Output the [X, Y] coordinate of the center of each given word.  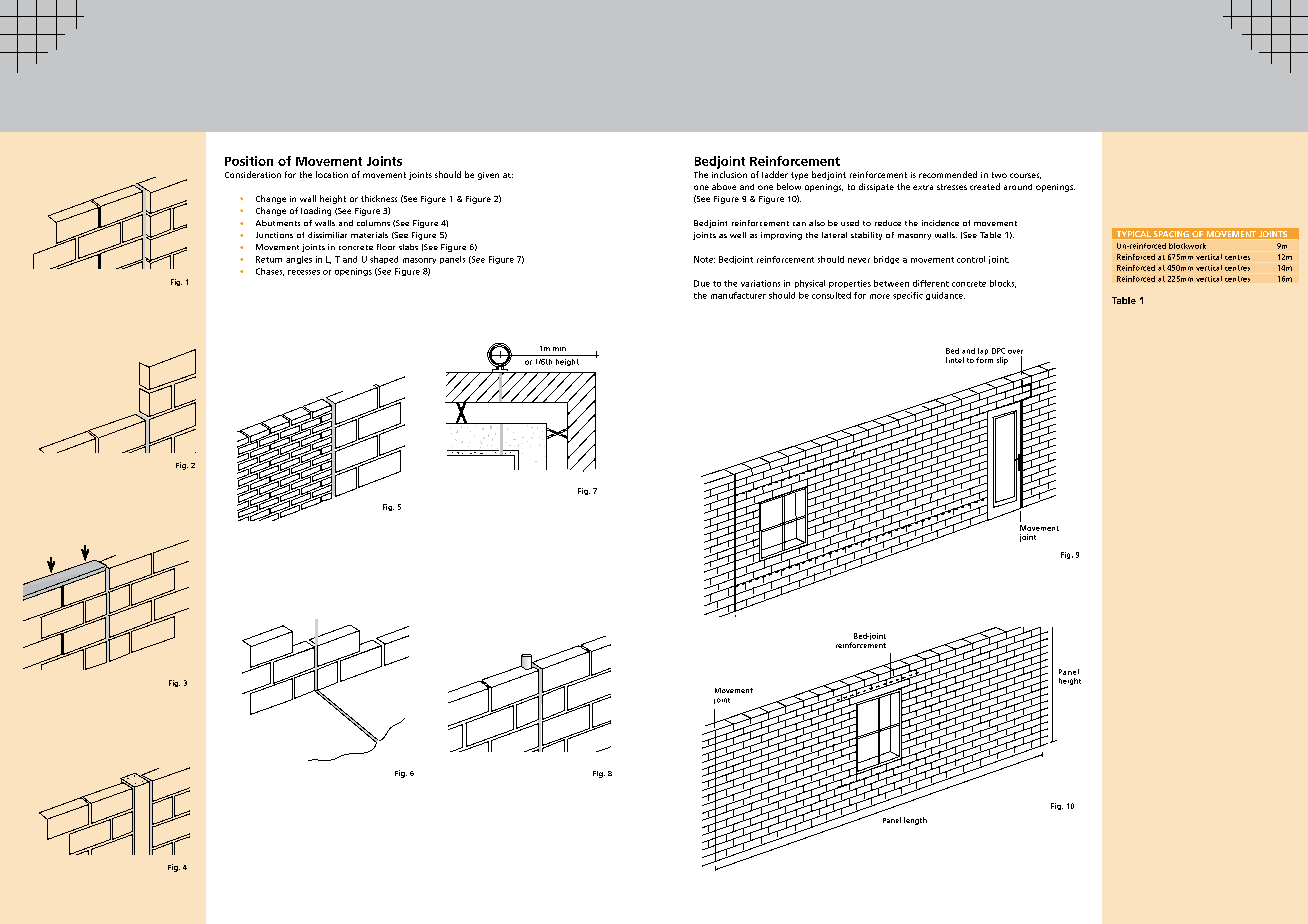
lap [983, 353]
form [984, 360]
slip [1002, 361]
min [559, 349]
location [332, 174]
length [915, 821]
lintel [955, 360]
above [724, 186]
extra [923, 187]
